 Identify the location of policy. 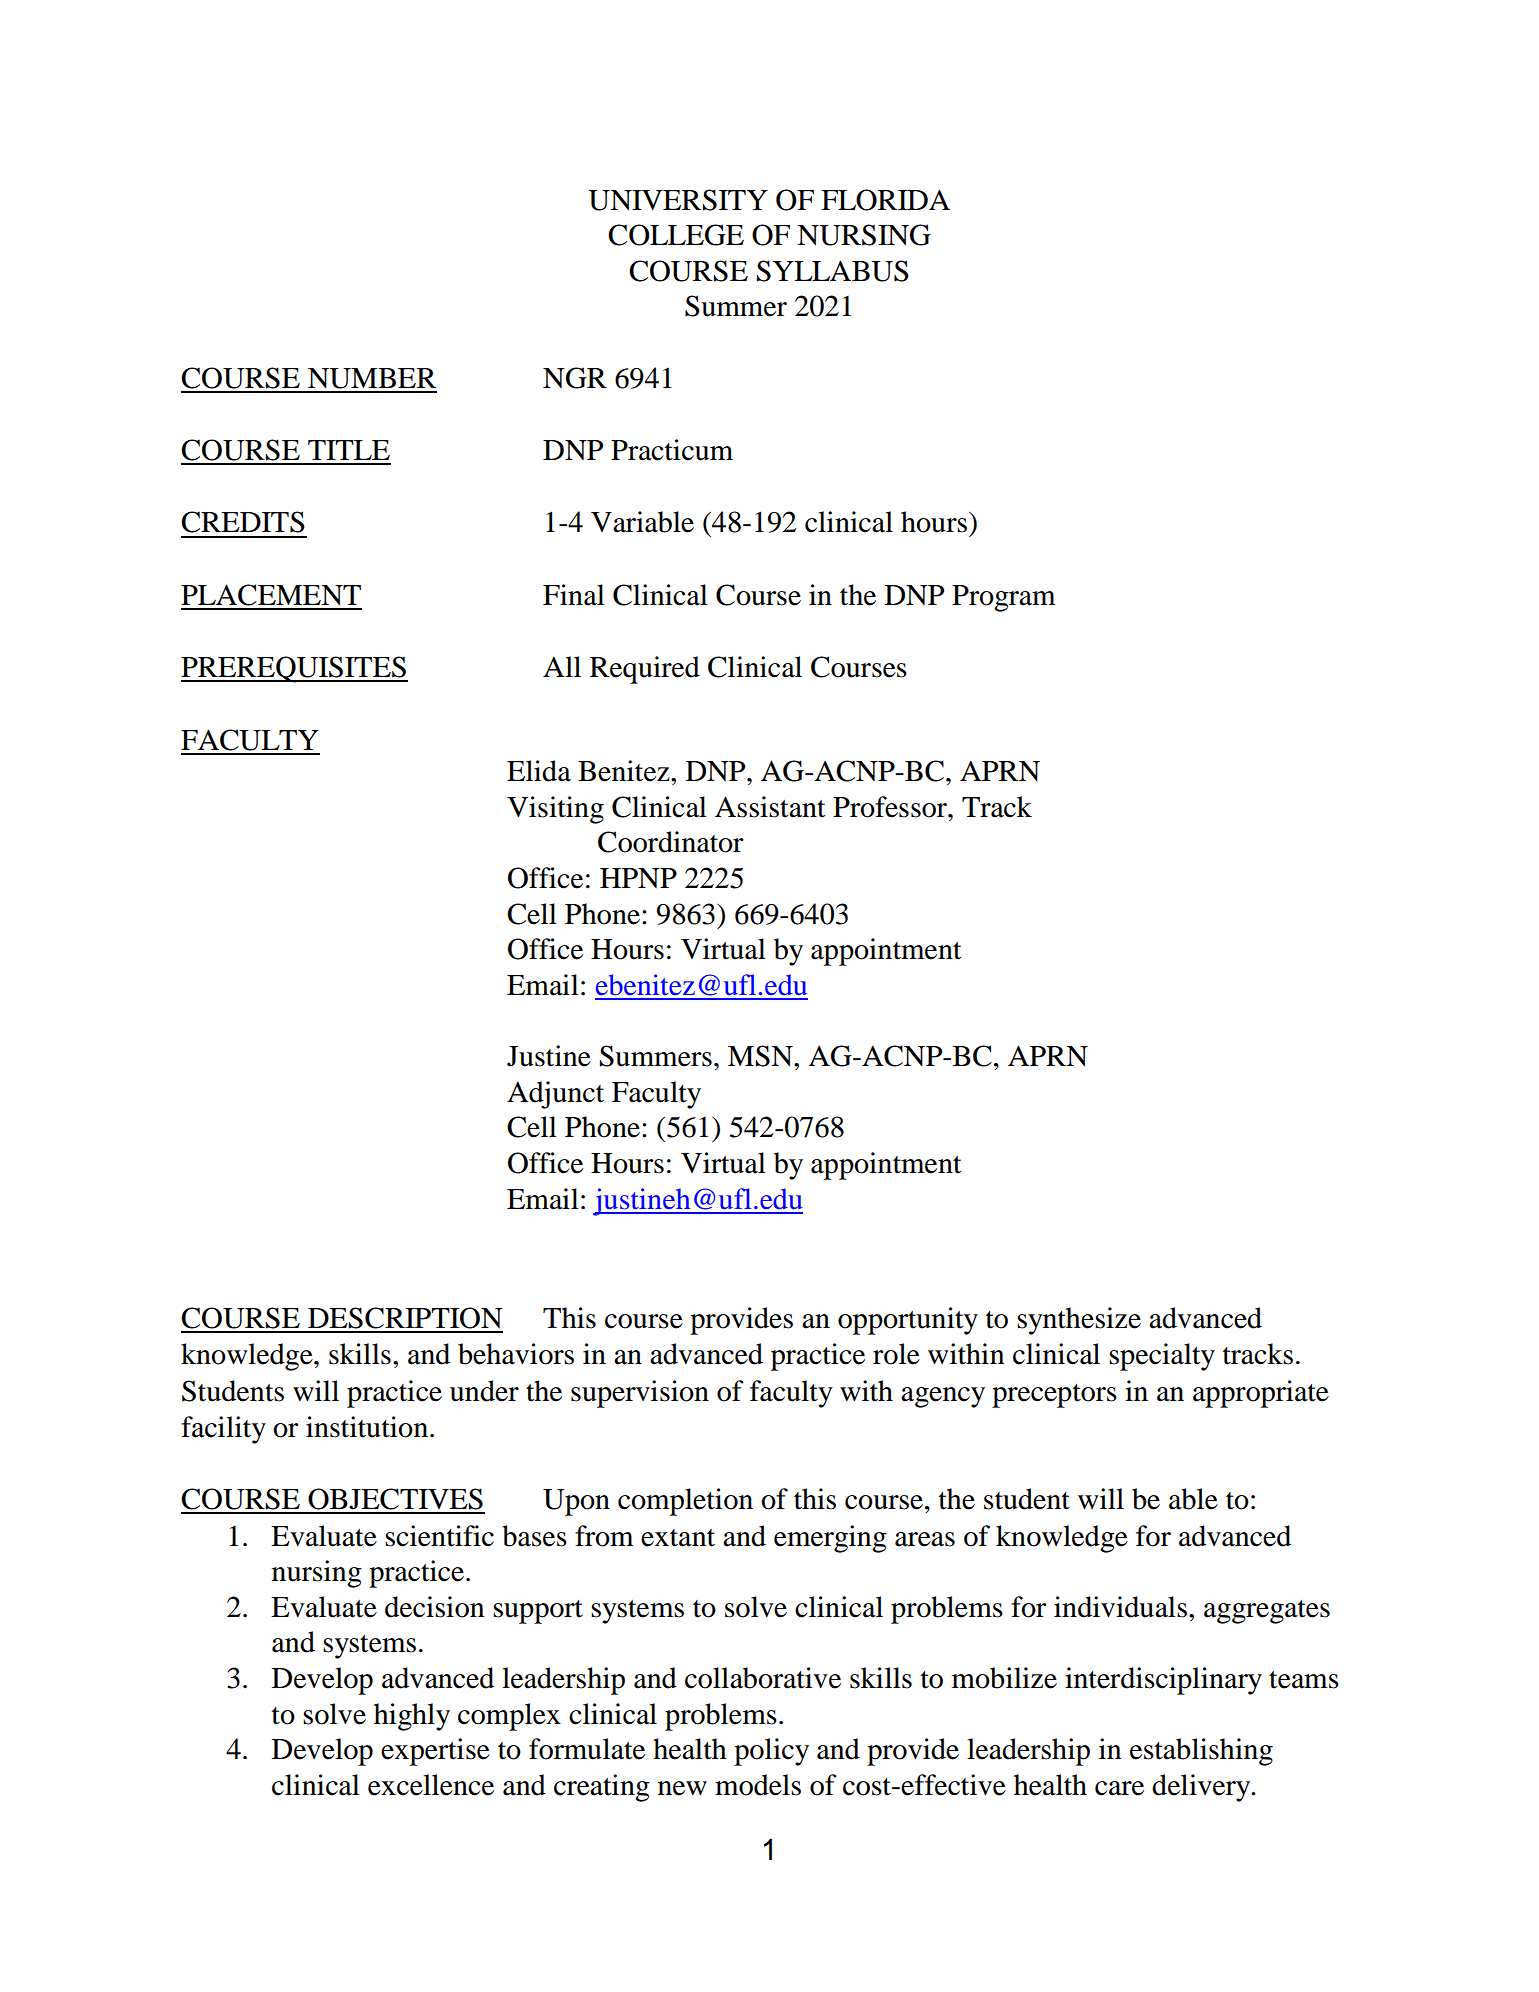
(771, 1752).
